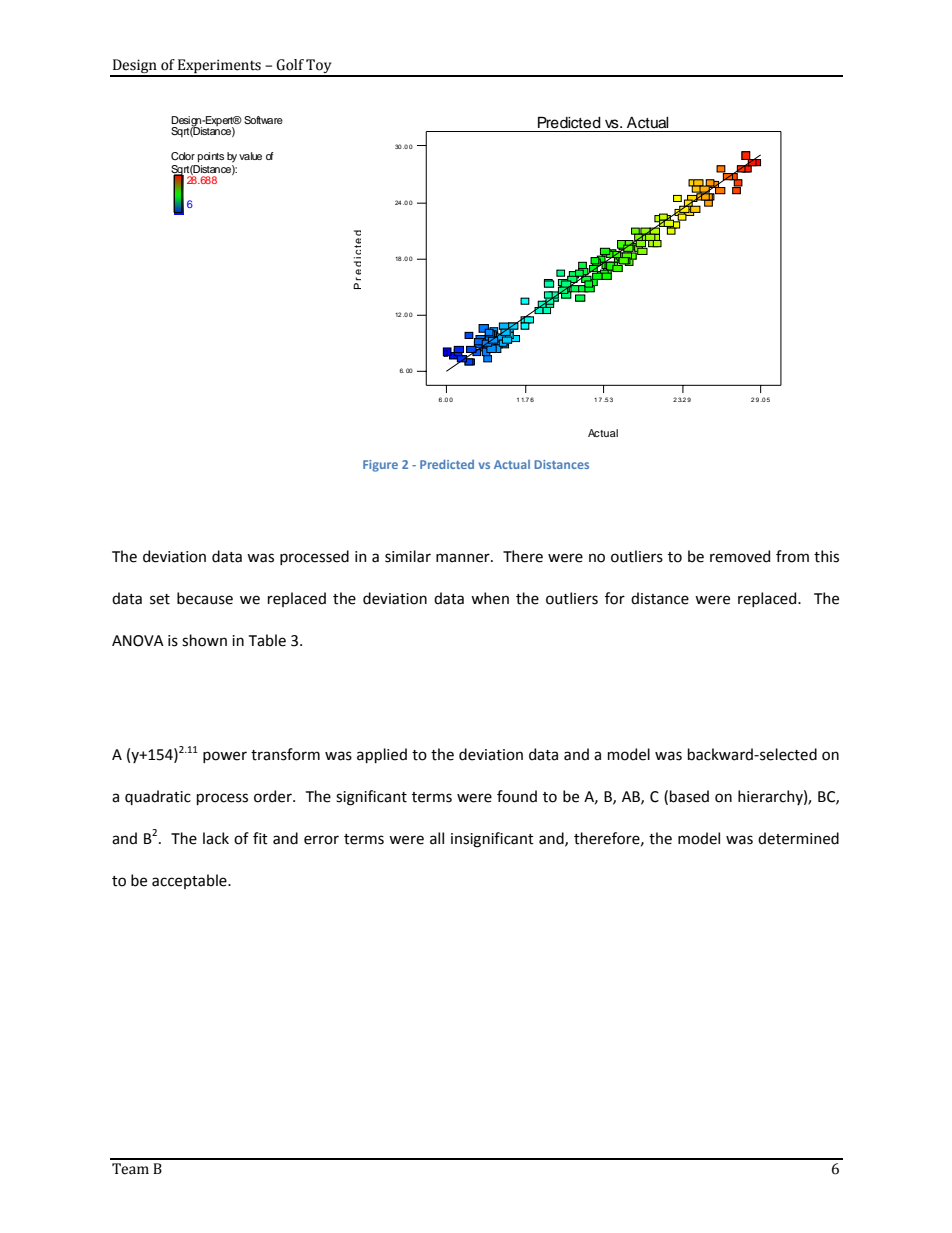 This screenshot has height=1233, width=952. I want to click on found, so click(517, 796).
